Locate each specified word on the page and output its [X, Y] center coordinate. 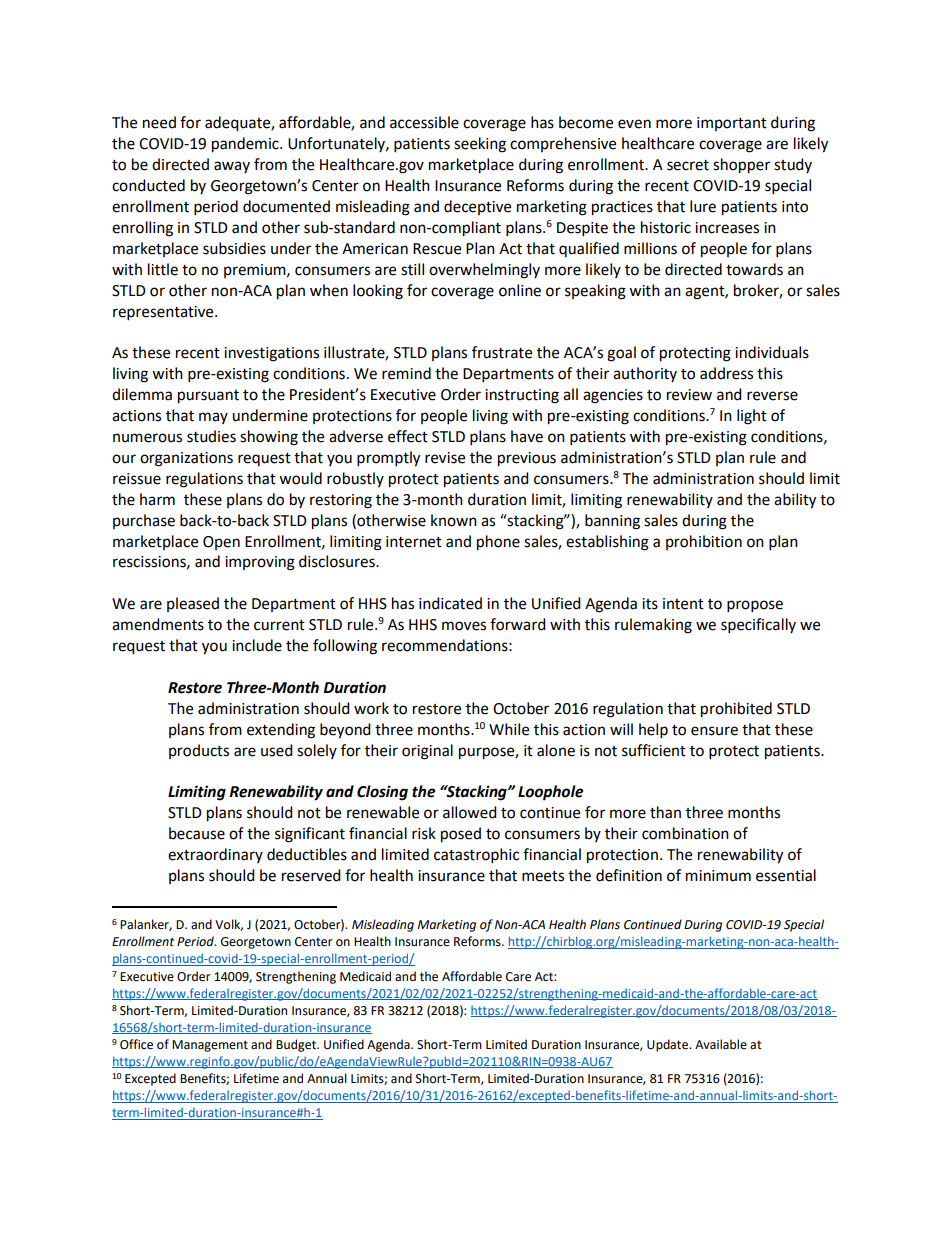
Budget [297, 1045]
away [232, 167]
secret [688, 165]
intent [683, 604]
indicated [450, 603]
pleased [193, 604]
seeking [480, 145]
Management [210, 1046]
